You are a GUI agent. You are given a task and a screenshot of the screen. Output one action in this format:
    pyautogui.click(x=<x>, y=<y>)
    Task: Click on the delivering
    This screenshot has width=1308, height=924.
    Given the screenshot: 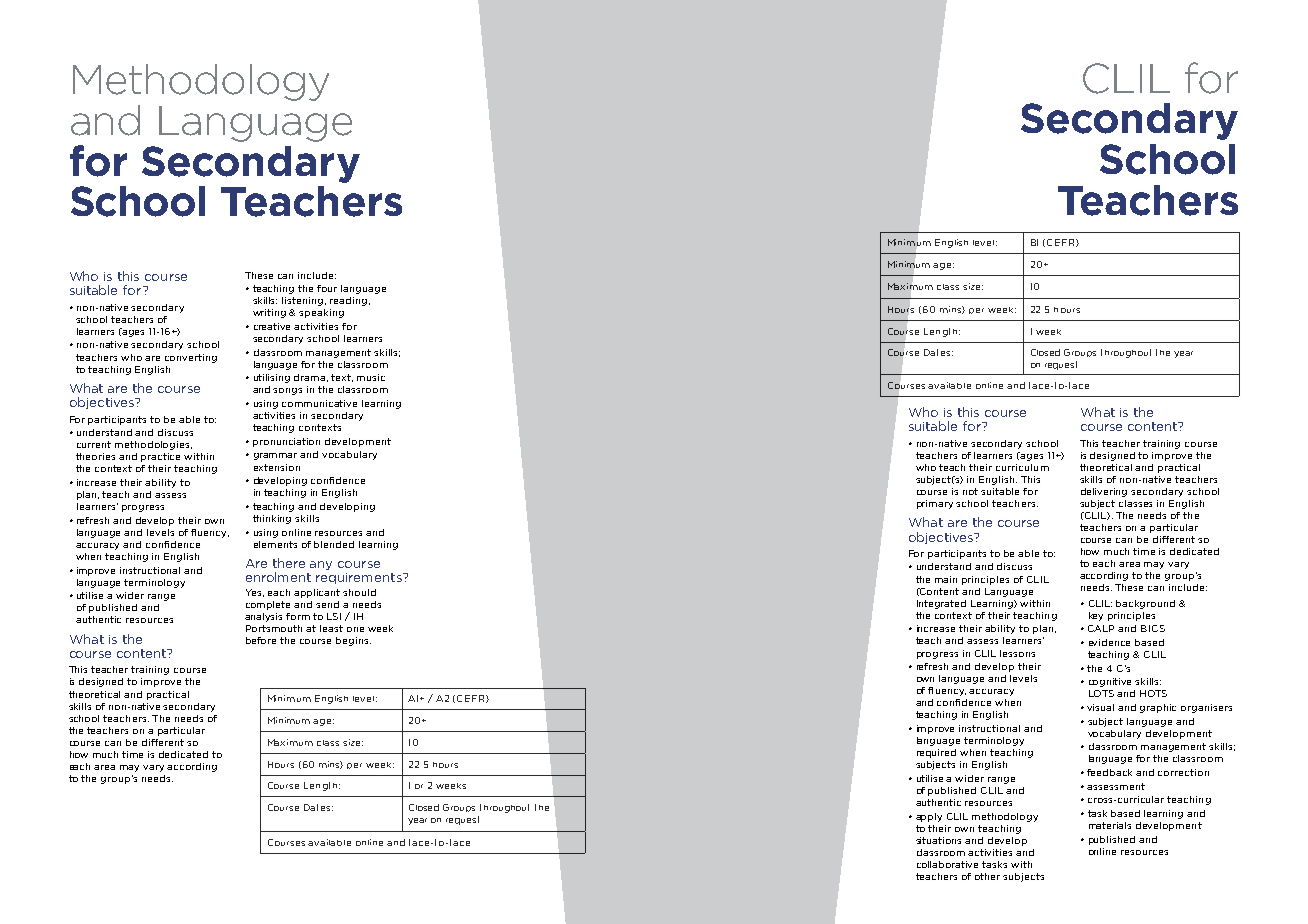 What is the action you would take?
    pyautogui.click(x=1104, y=492)
